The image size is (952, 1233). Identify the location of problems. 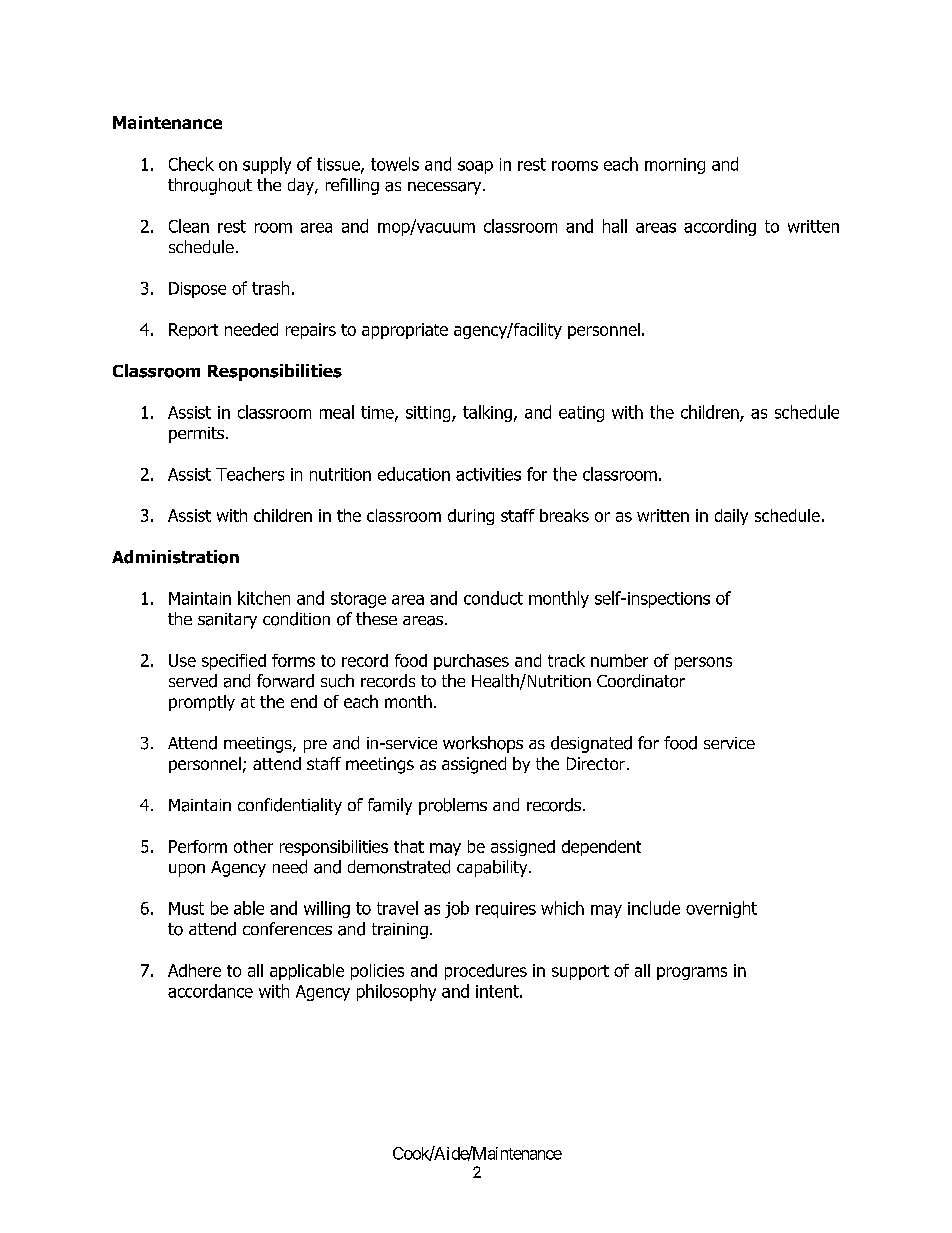
(453, 806).
